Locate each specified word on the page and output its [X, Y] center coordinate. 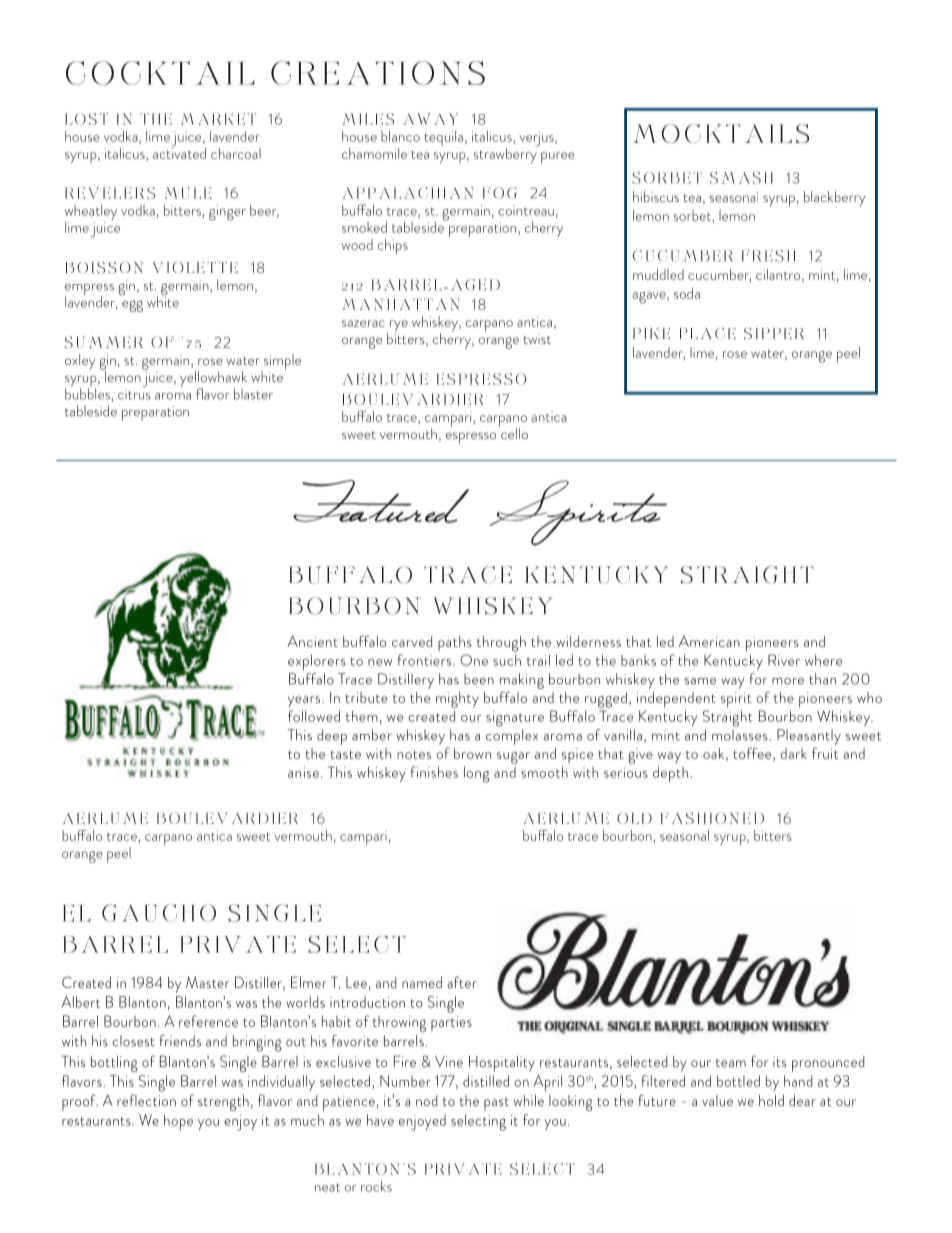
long [476, 774]
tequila [443, 138]
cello [513, 432]
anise [303, 772]
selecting [478, 1122]
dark [793, 753]
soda [687, 293]
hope [178, 1122]
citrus [134, 393]
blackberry [834, 199]
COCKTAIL [160, 73]
